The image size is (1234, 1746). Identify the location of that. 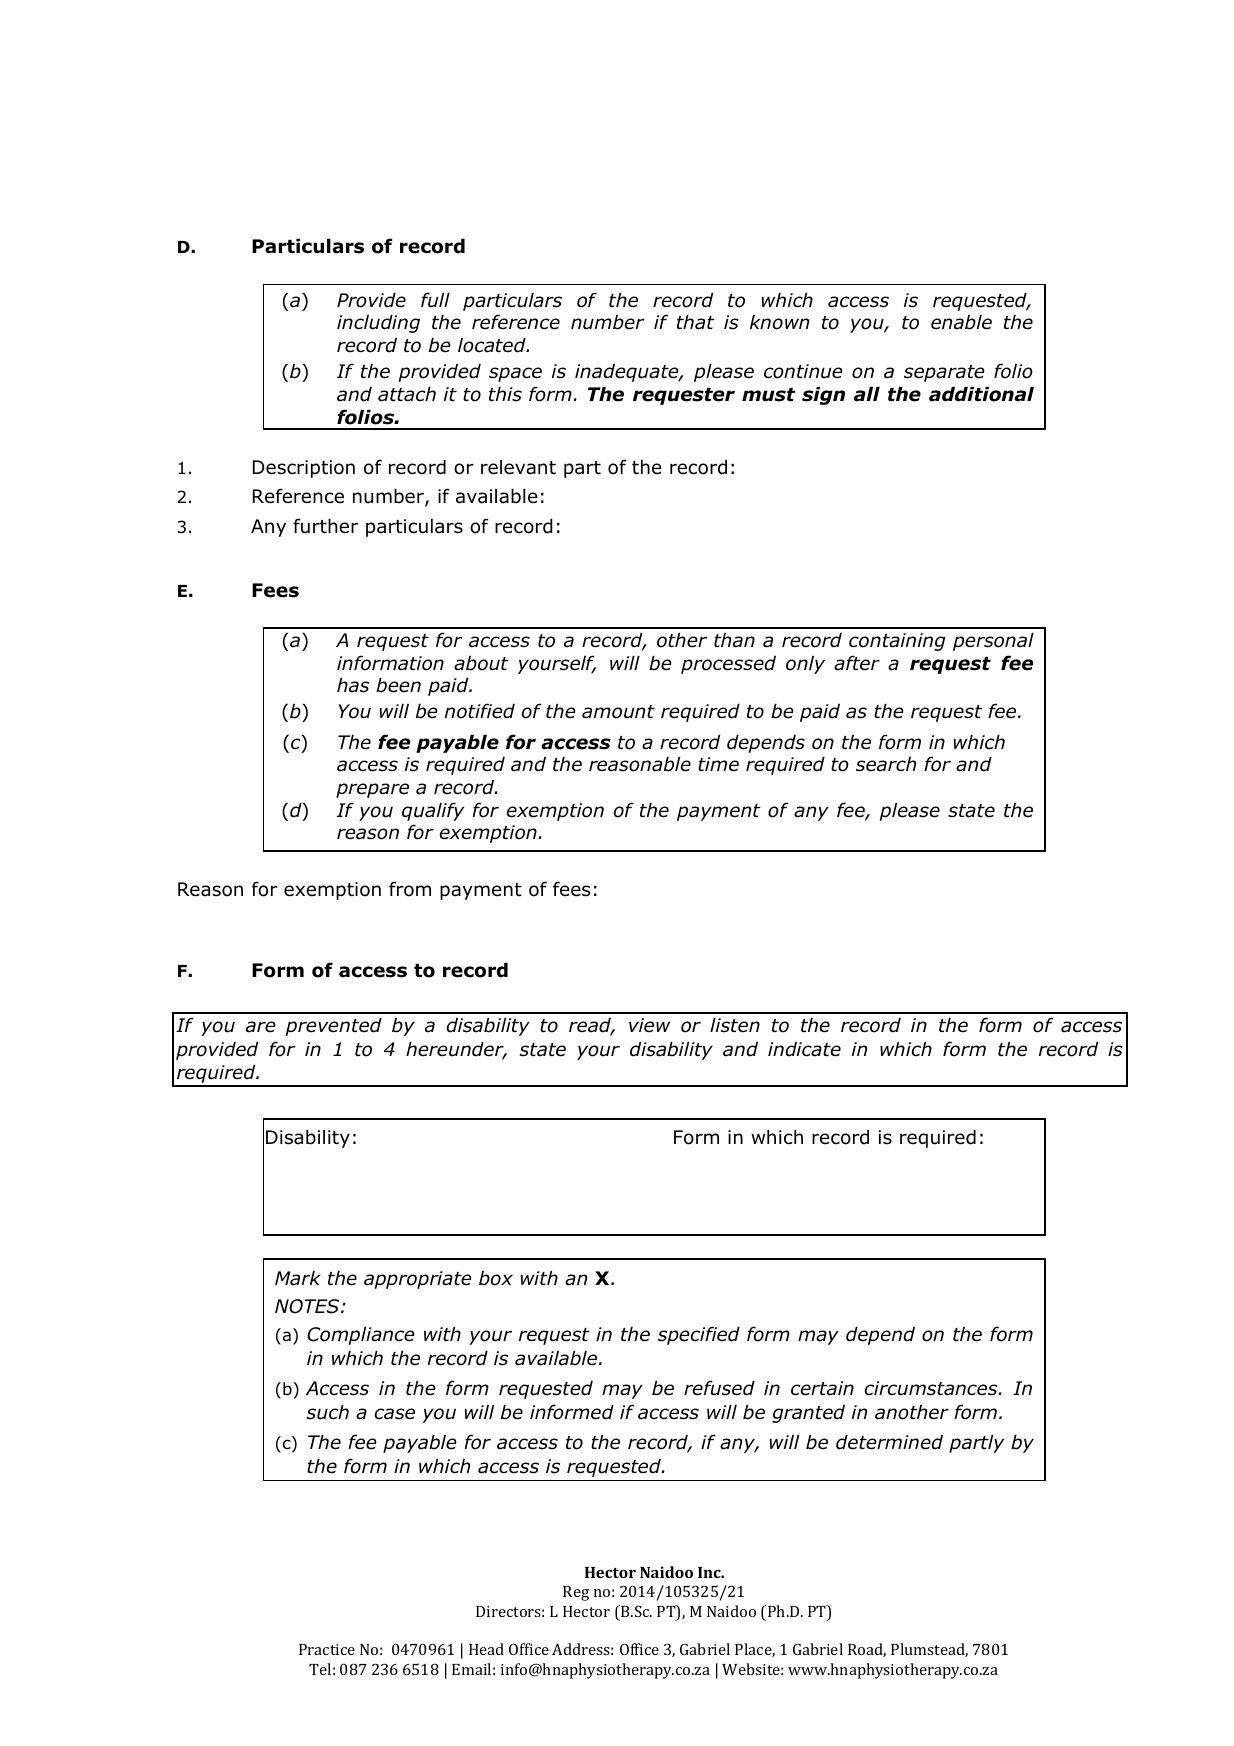
(696, 322).
